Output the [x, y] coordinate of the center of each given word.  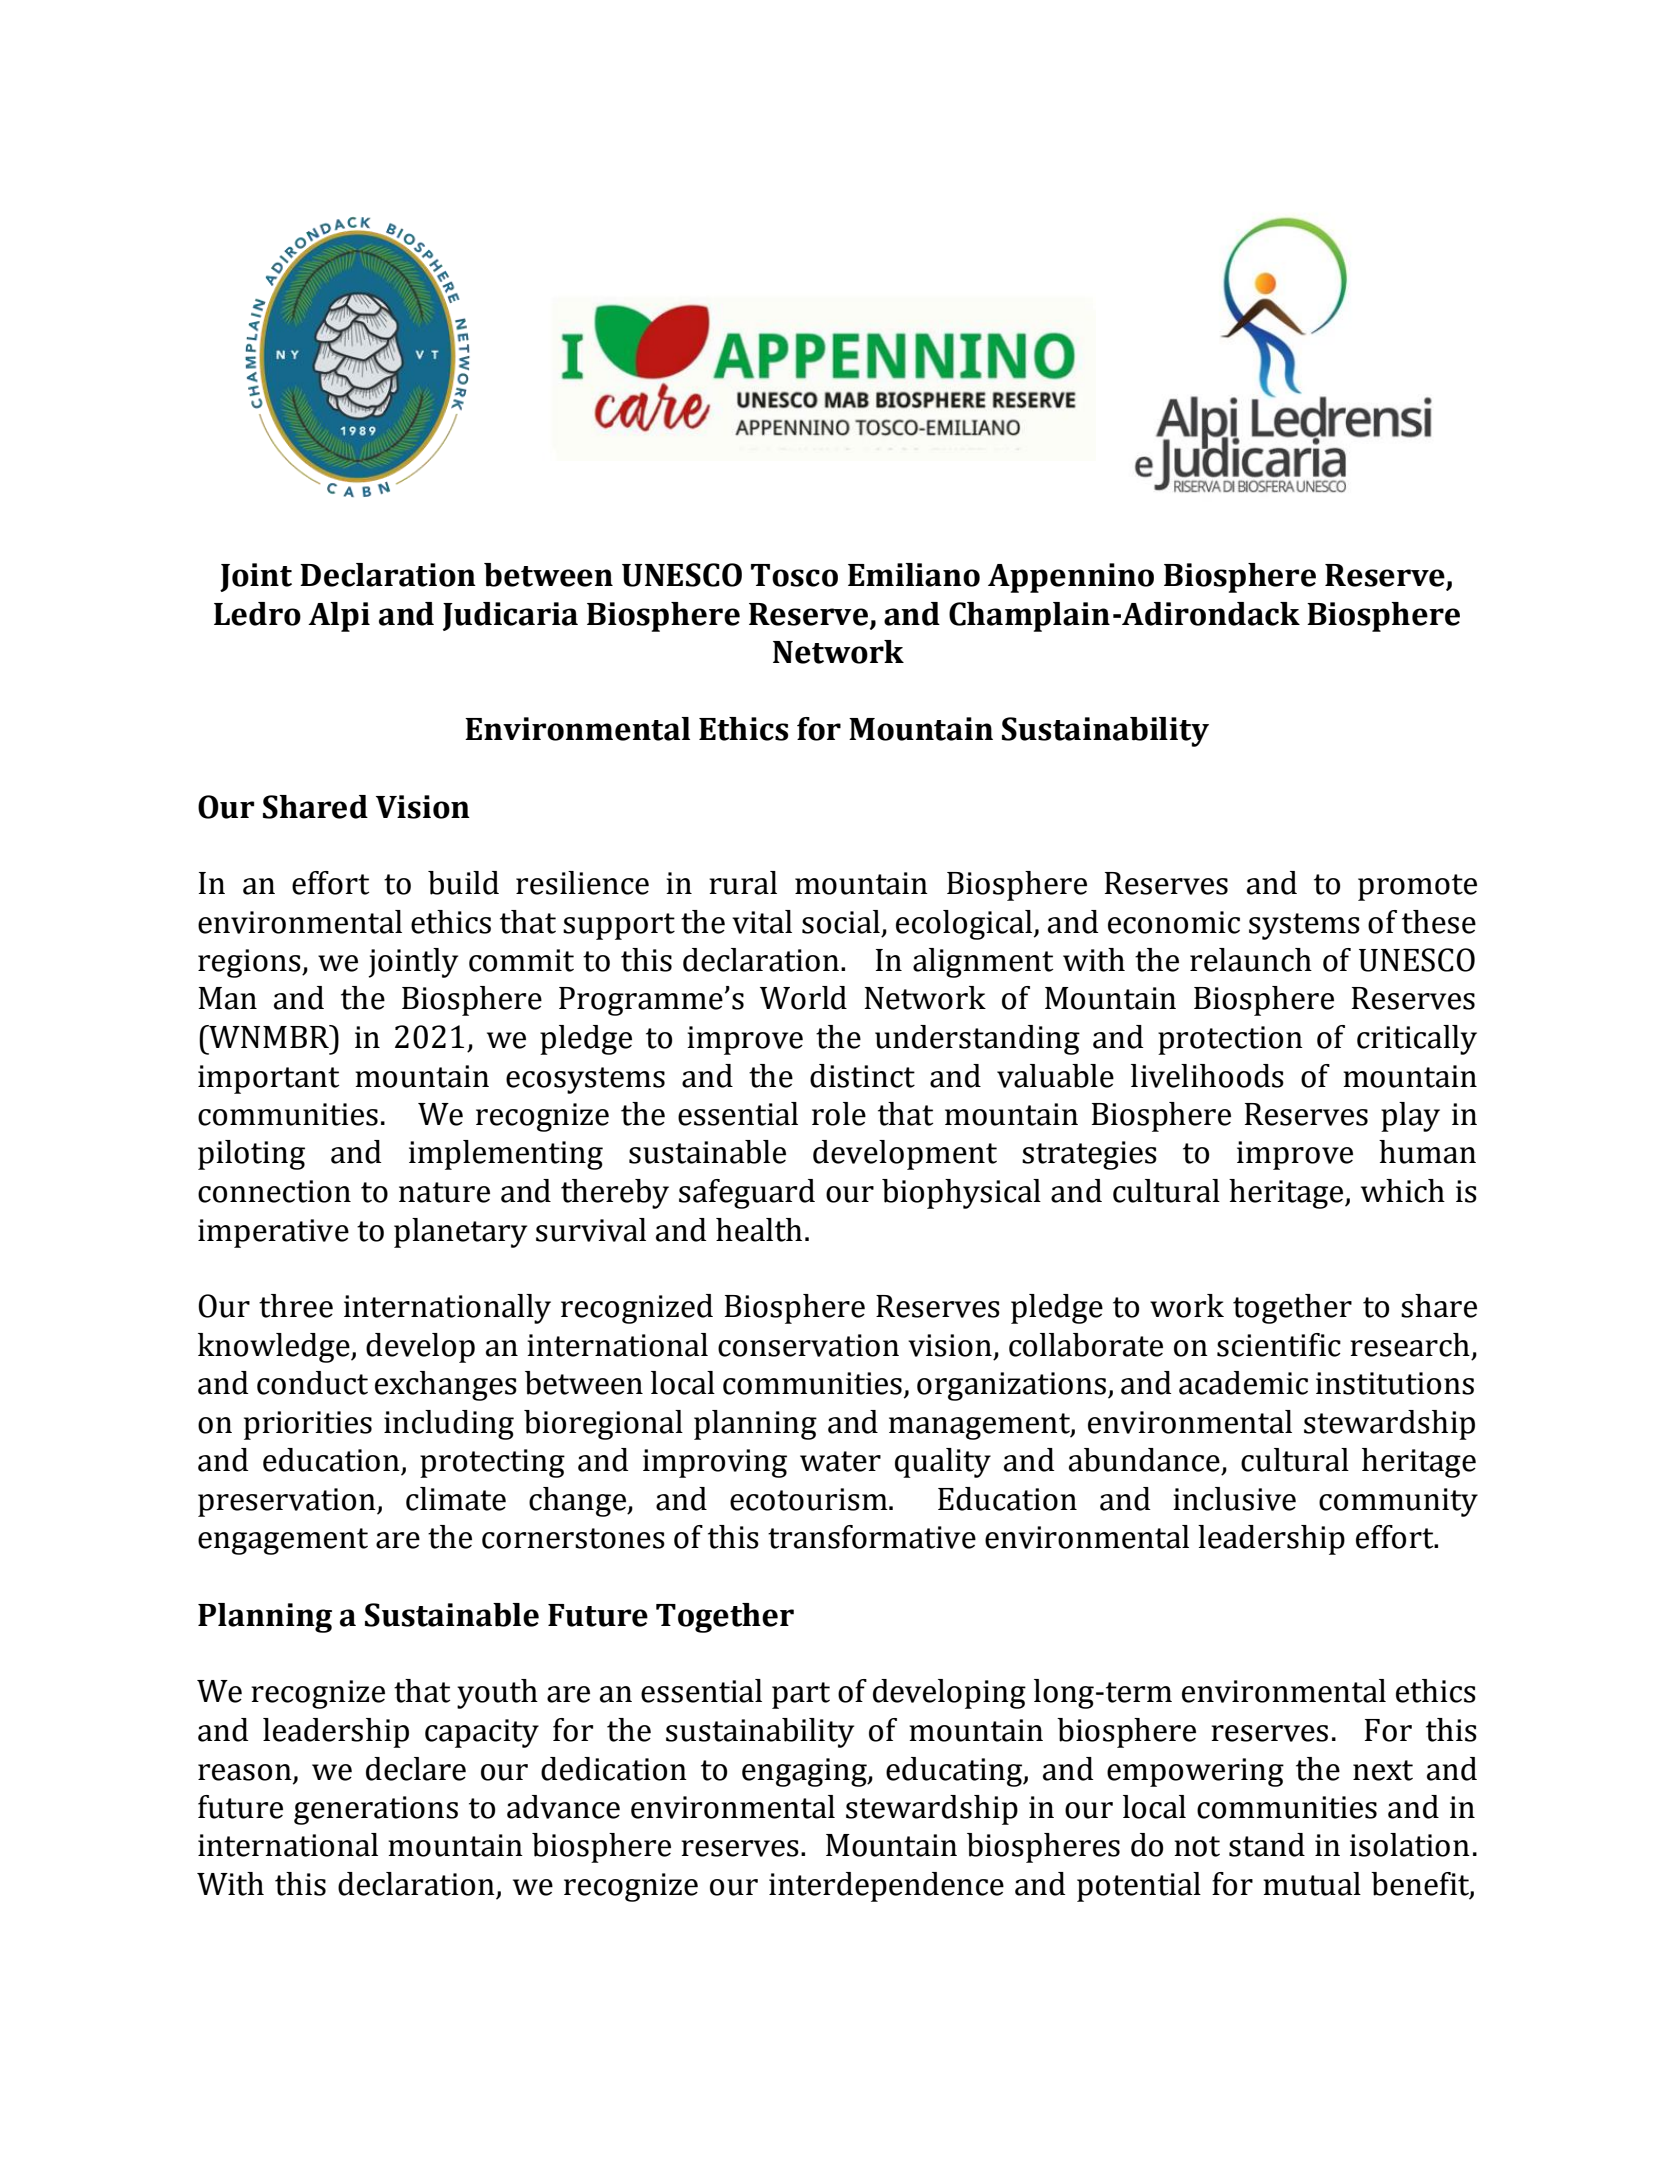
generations [376, 1810]
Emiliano [914, 575]
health [759, 1230]
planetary [460, 1233]
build [463, 883]
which [1403, 1191]
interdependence [886, 1887]
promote [1417, 887]
